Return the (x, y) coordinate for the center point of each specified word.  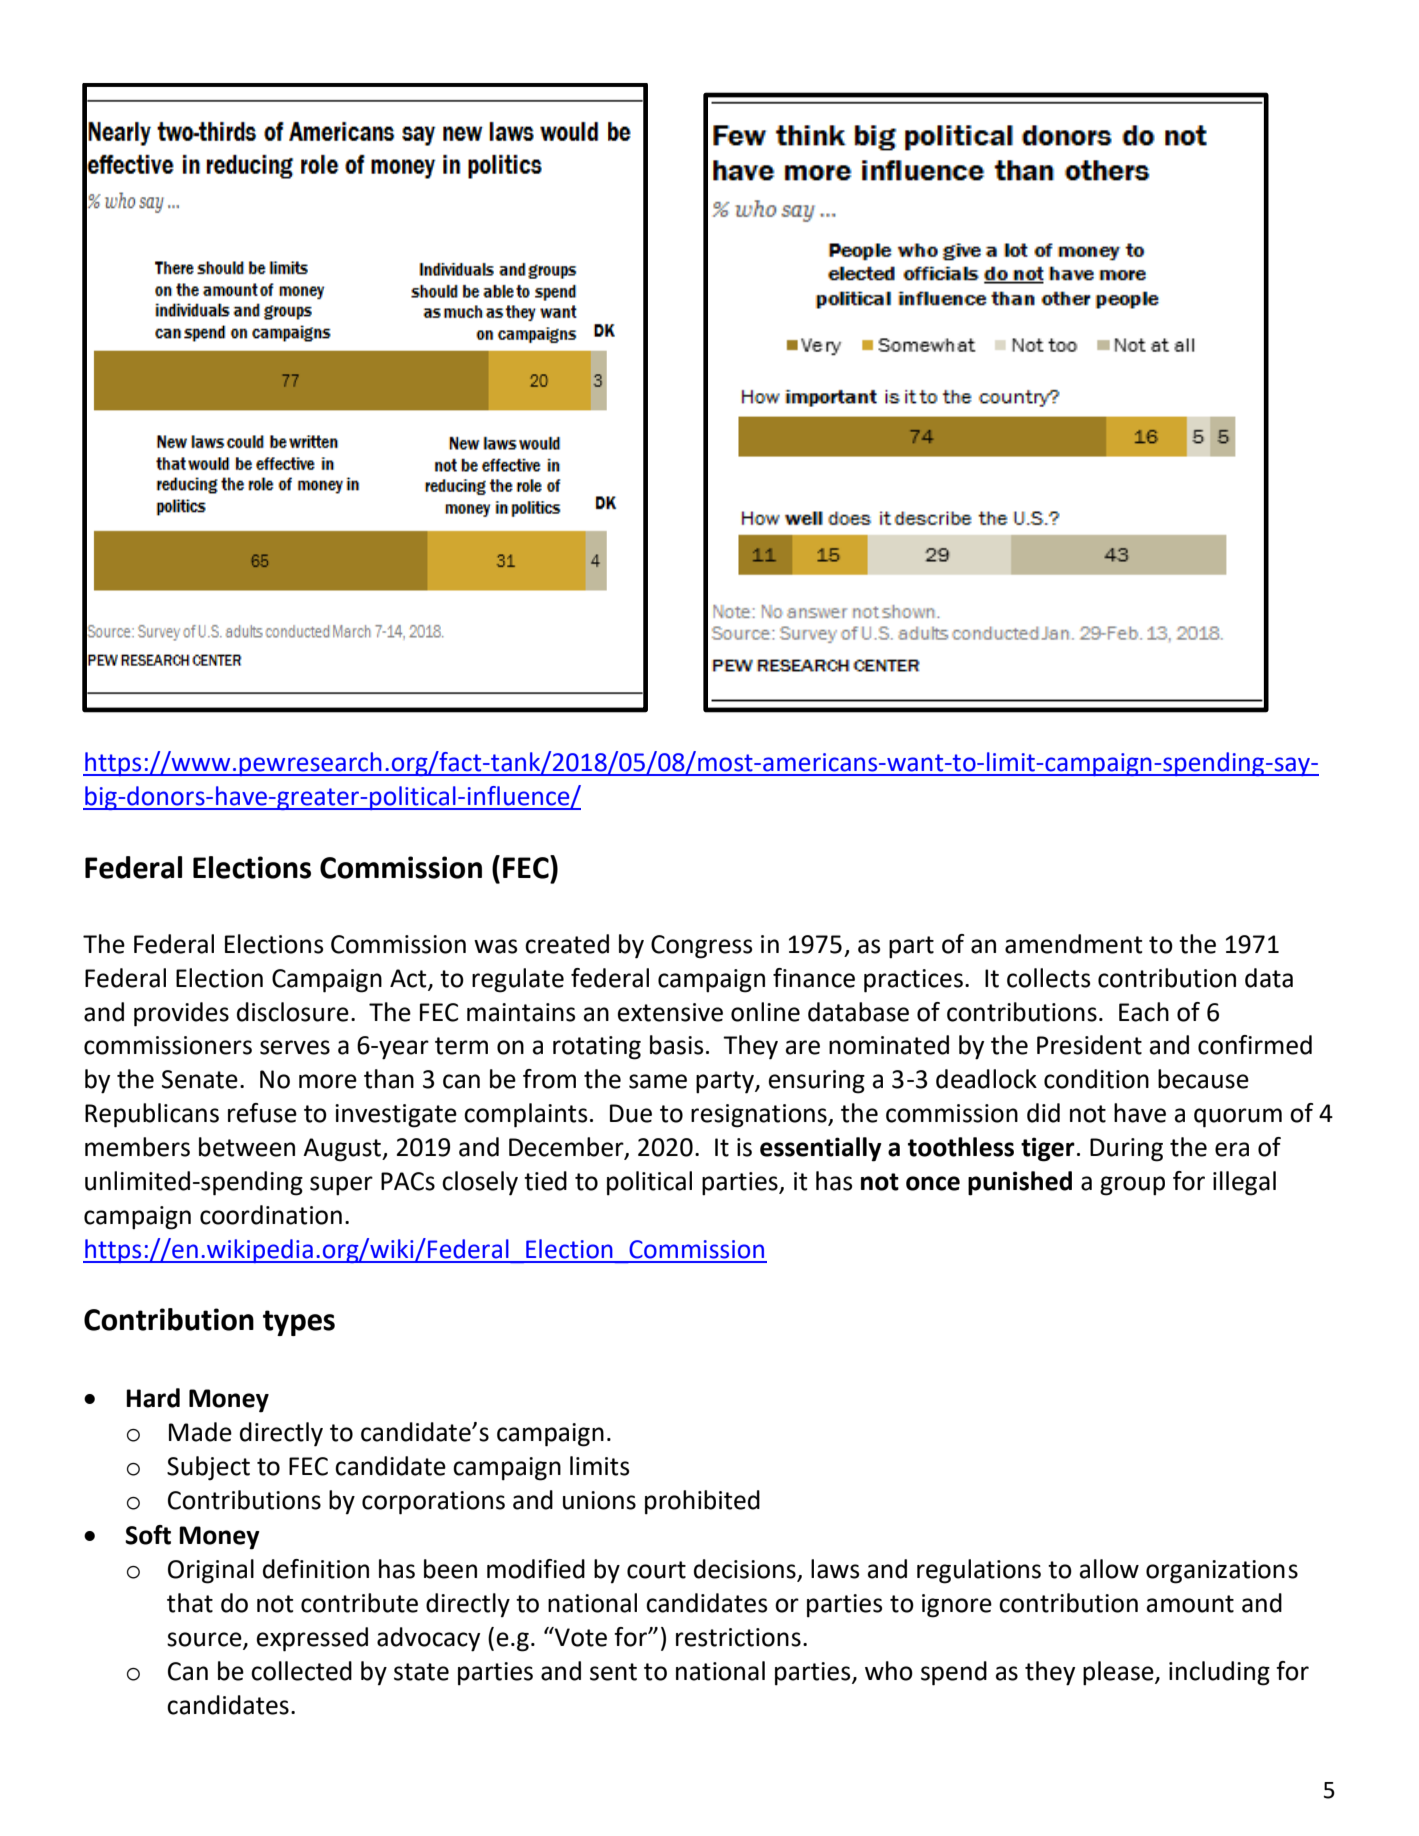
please (1119, 1673)
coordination (271, 1215)
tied (545, 1181)
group (1132, 1186)
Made (200, 1432)
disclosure (293, 1012)
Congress (701, 947)
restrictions (738, 1637)
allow (1109, 1569)
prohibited (702, 1502)
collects (1048, 978)
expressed (312, 1639)
